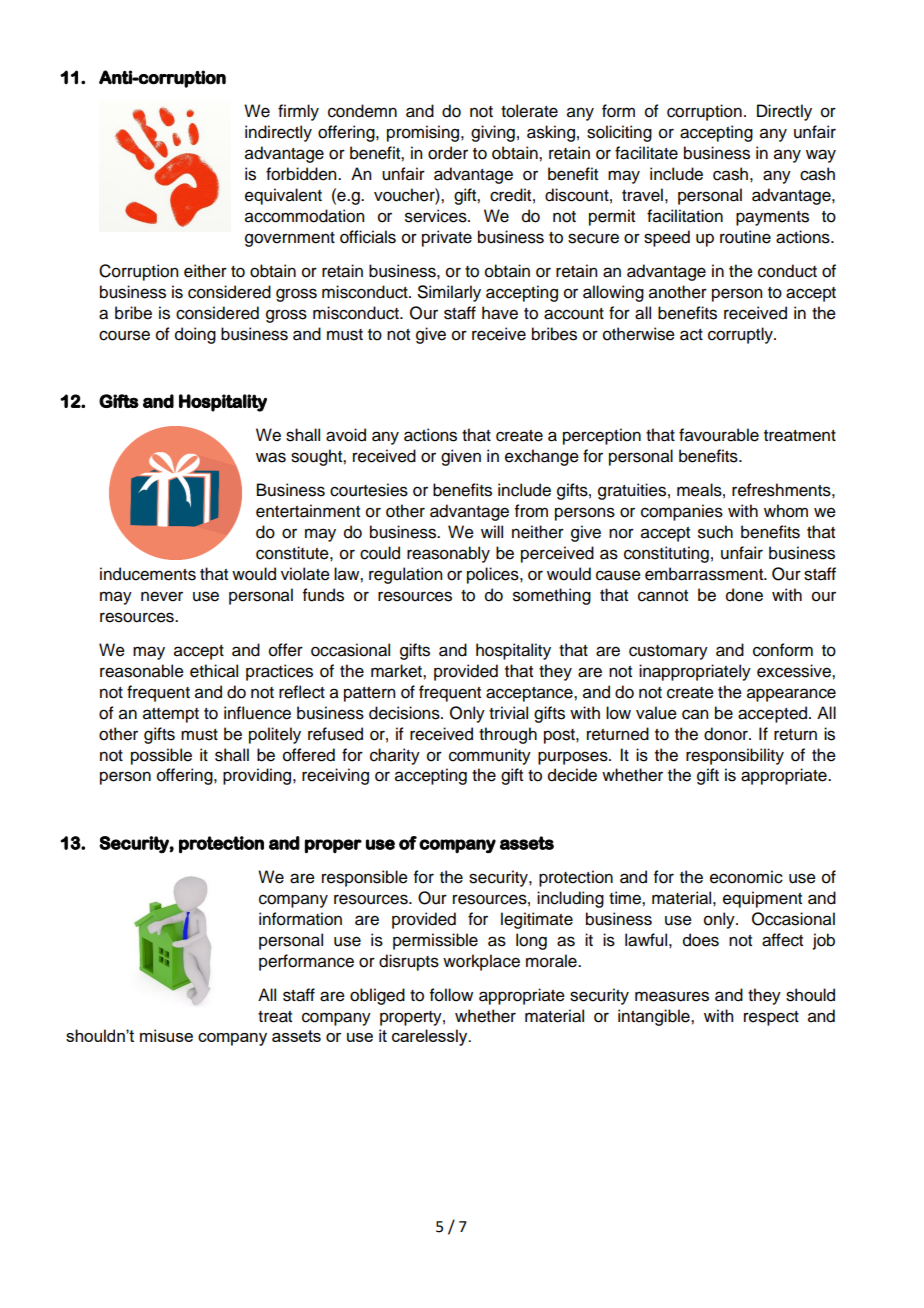  Describe the element at coordinates (508, 713) in the screenshot. I see `trivial` at that location.
